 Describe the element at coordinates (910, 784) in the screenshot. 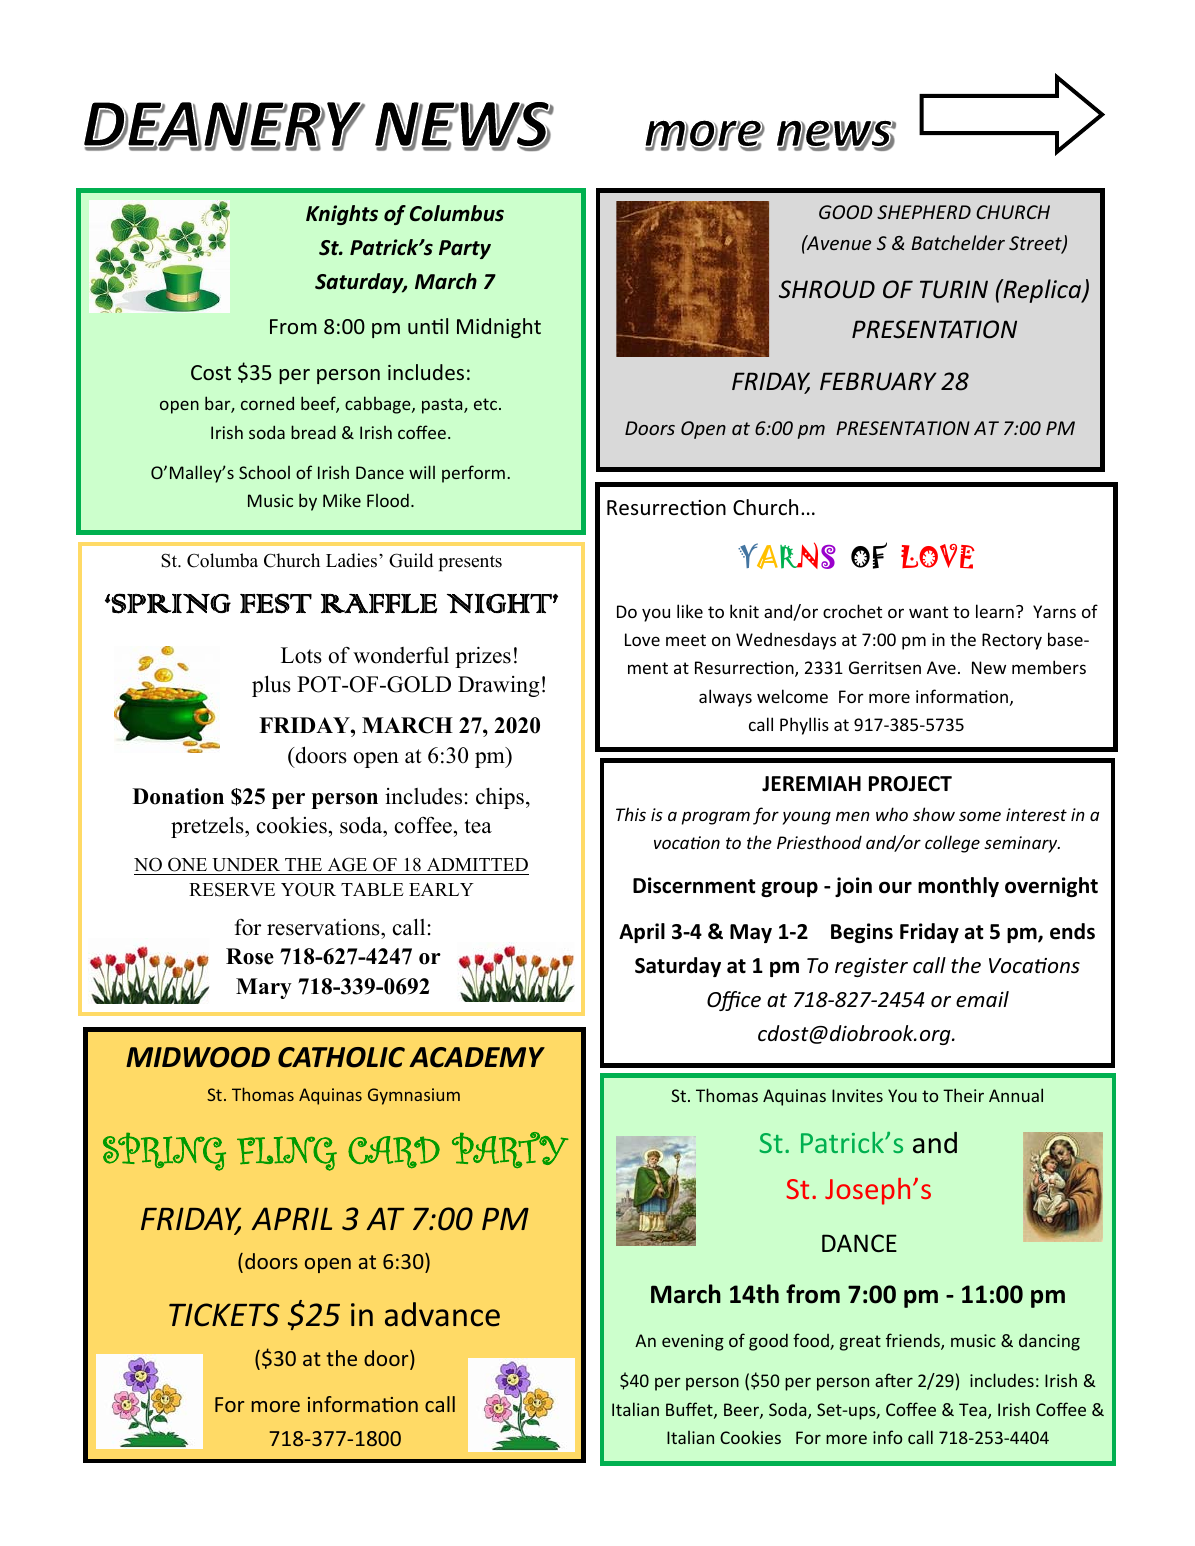

I see `PROJECT` at that location.
